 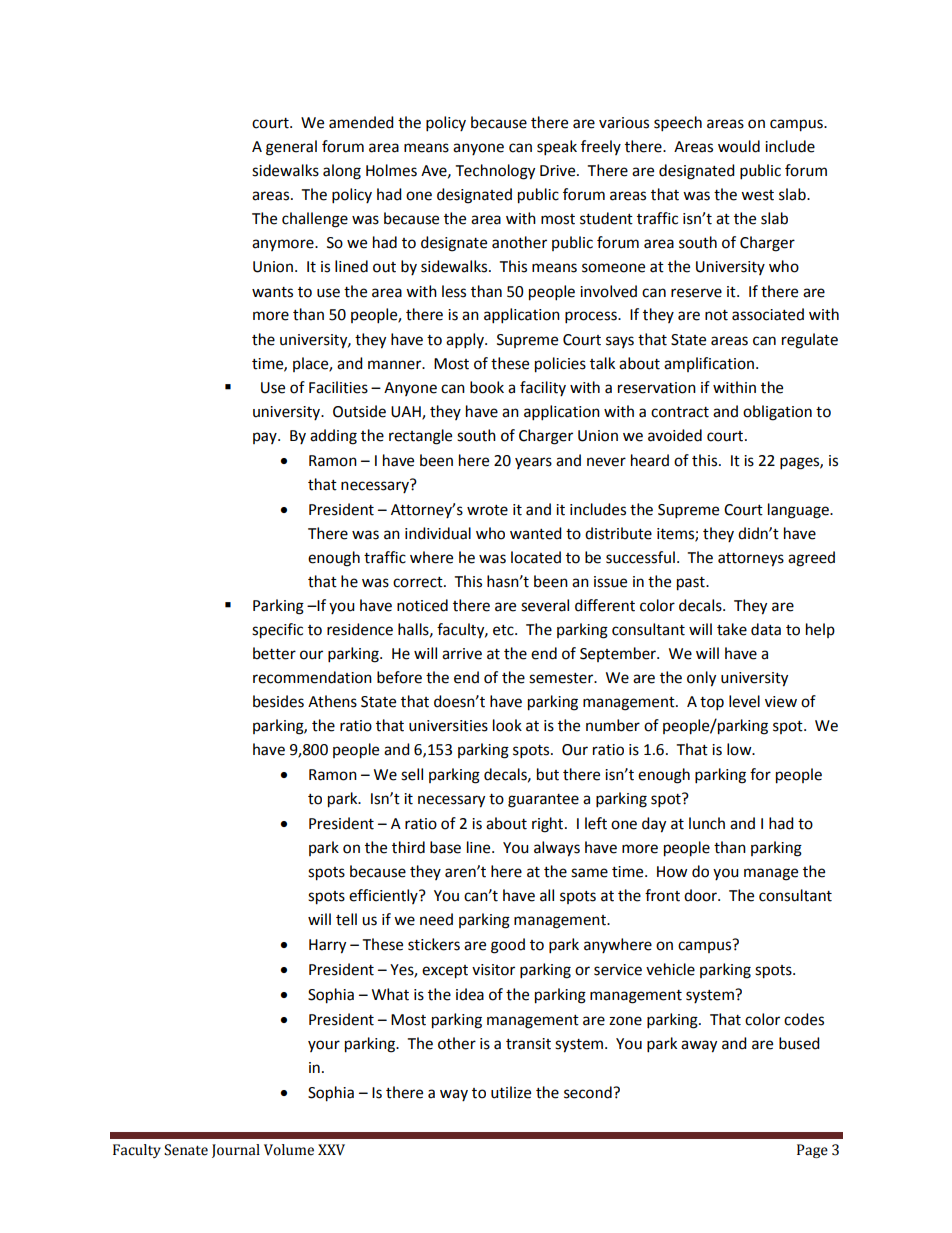 I want to click on specific, so click(x=277, y=631).
